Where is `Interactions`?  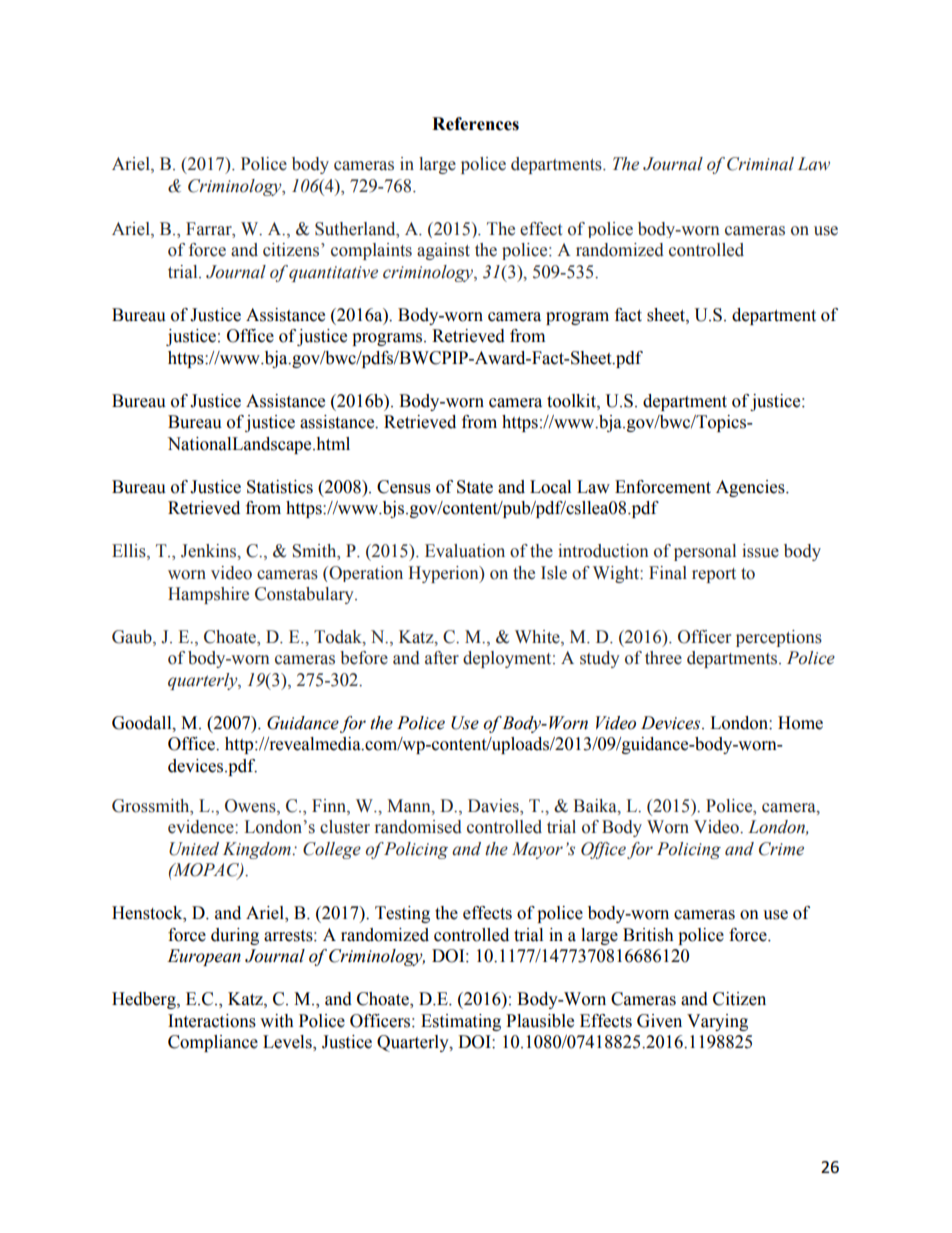 Interactions is located at coordinates (212, 1021).
